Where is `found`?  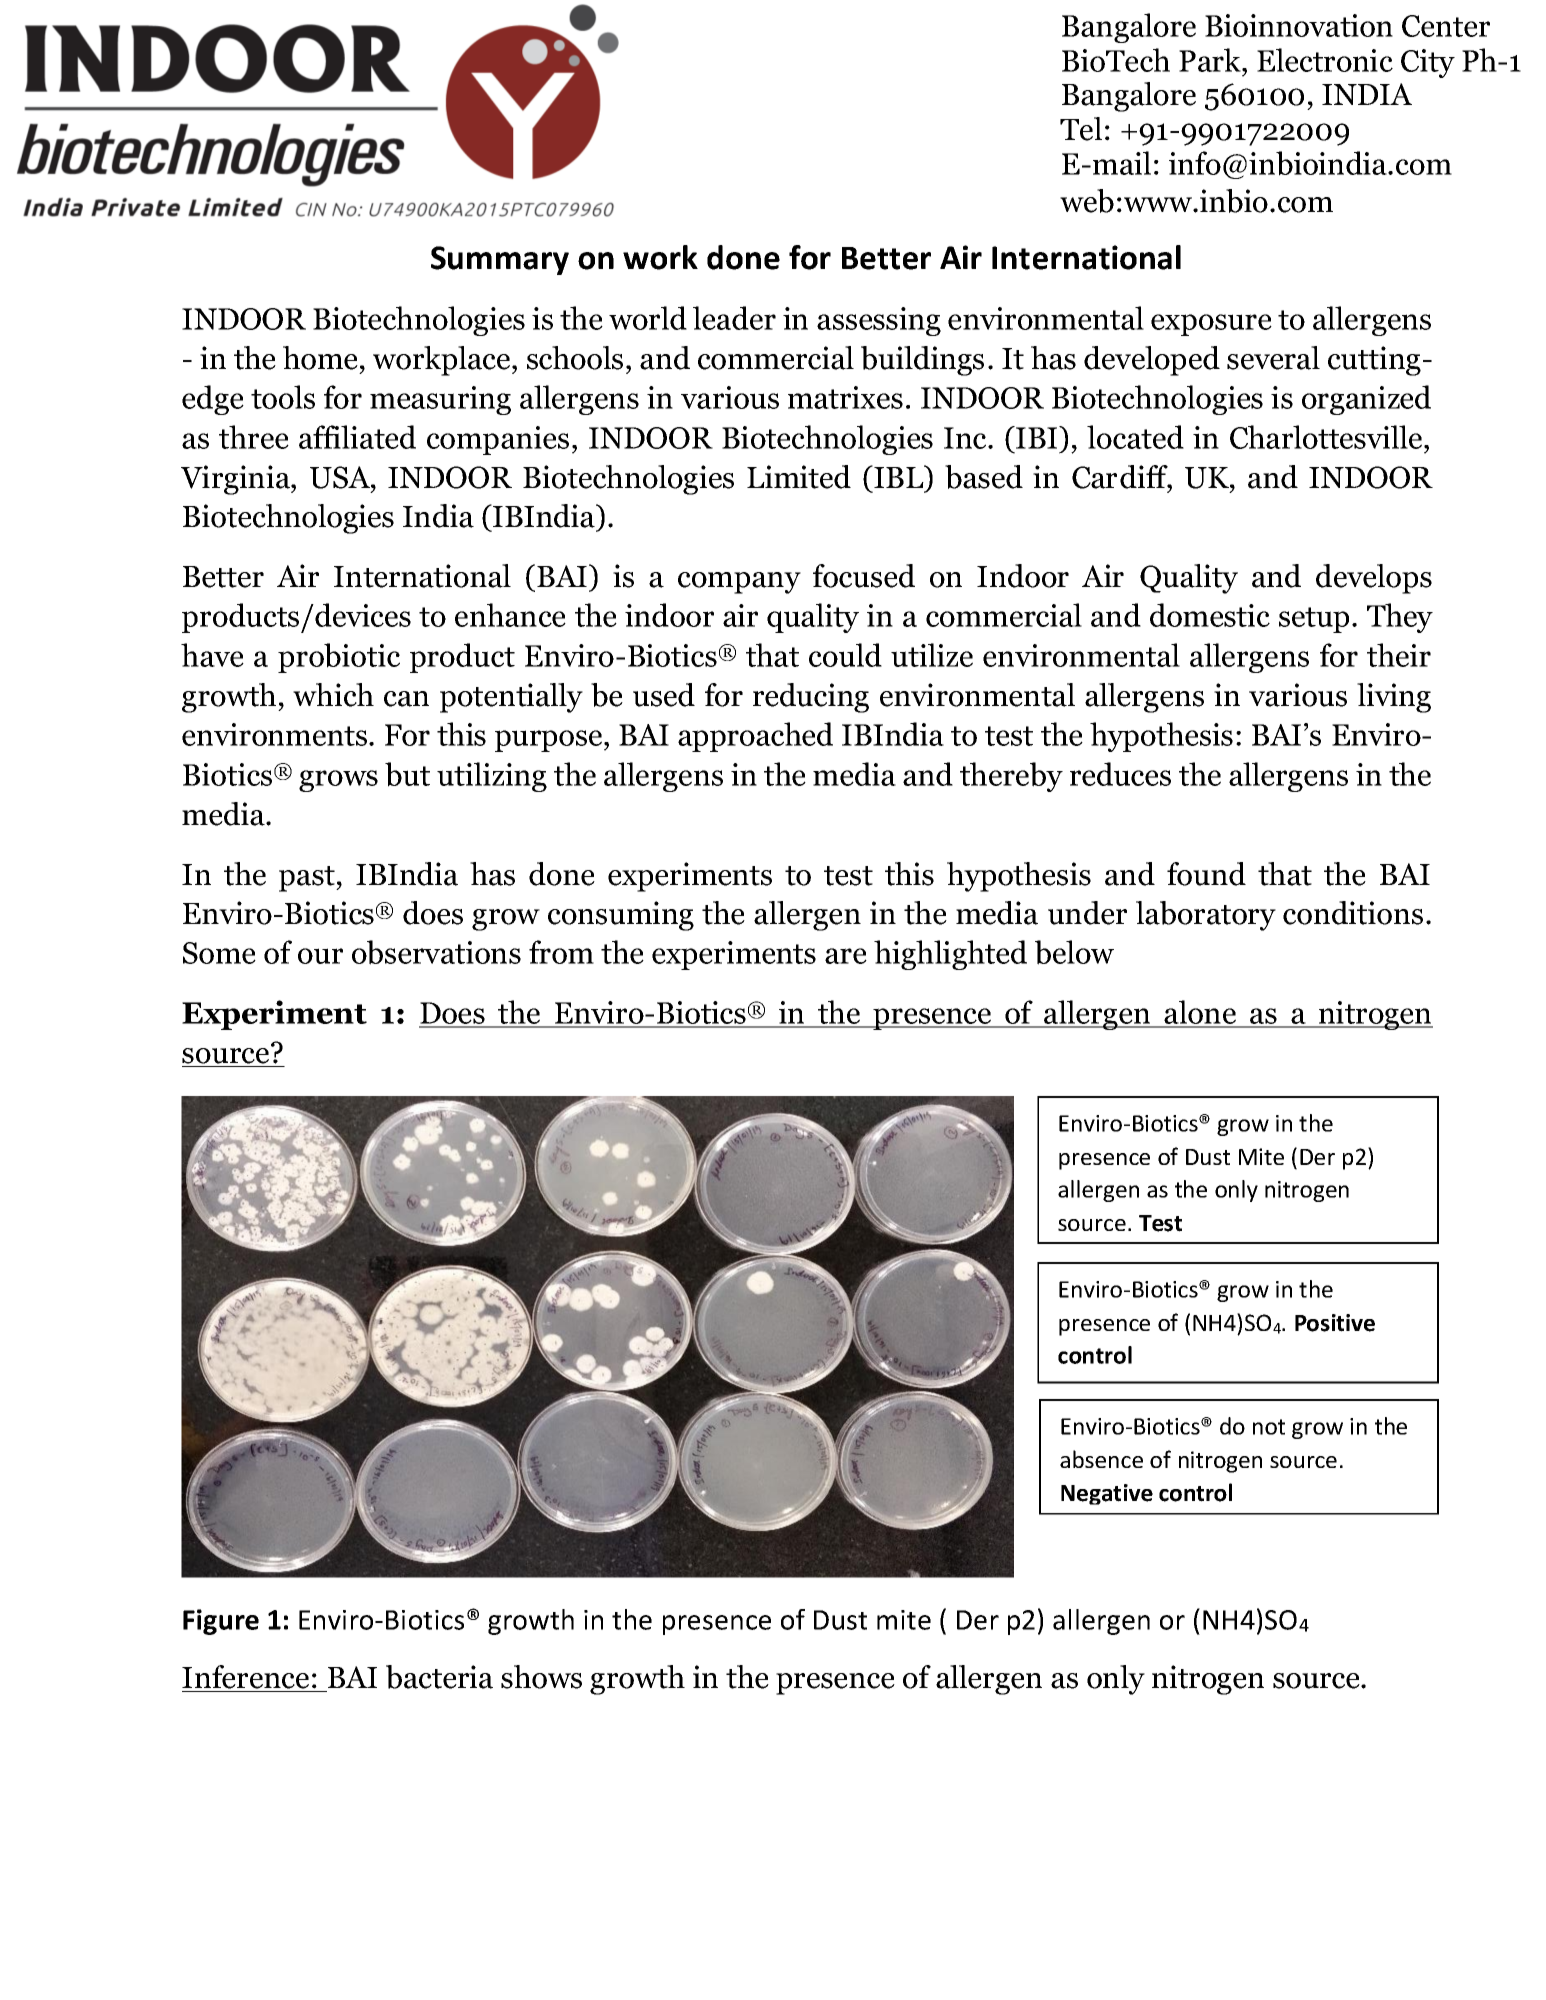 found is located at coordinates (1206, 874).
